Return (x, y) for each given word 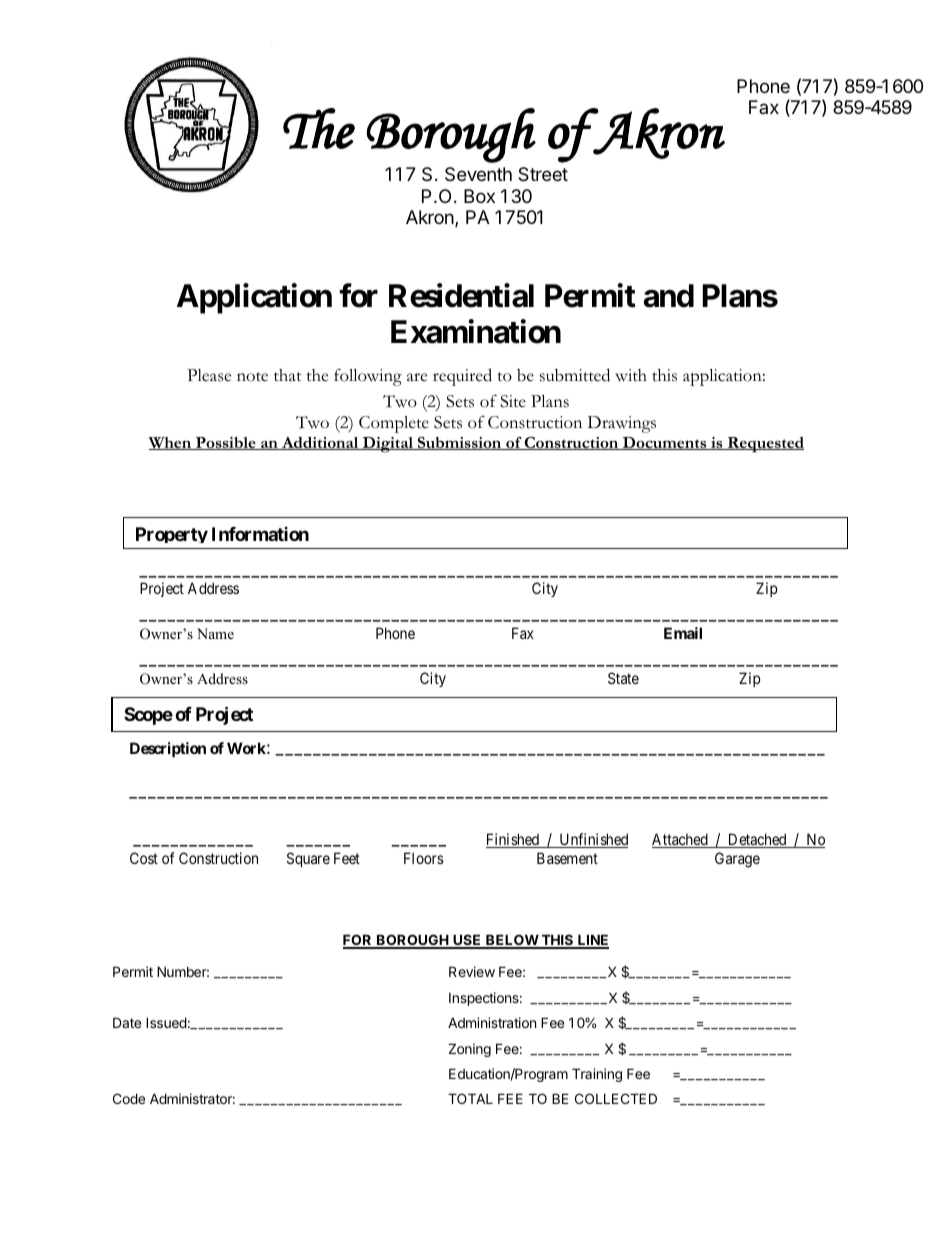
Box (479, 196)
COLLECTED (616, 1098)
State (623, 678)
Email (683, 633)
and (669, 296)
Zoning (470, 1050)
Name (215, 633)
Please (209, 375)
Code (129, 1098)
